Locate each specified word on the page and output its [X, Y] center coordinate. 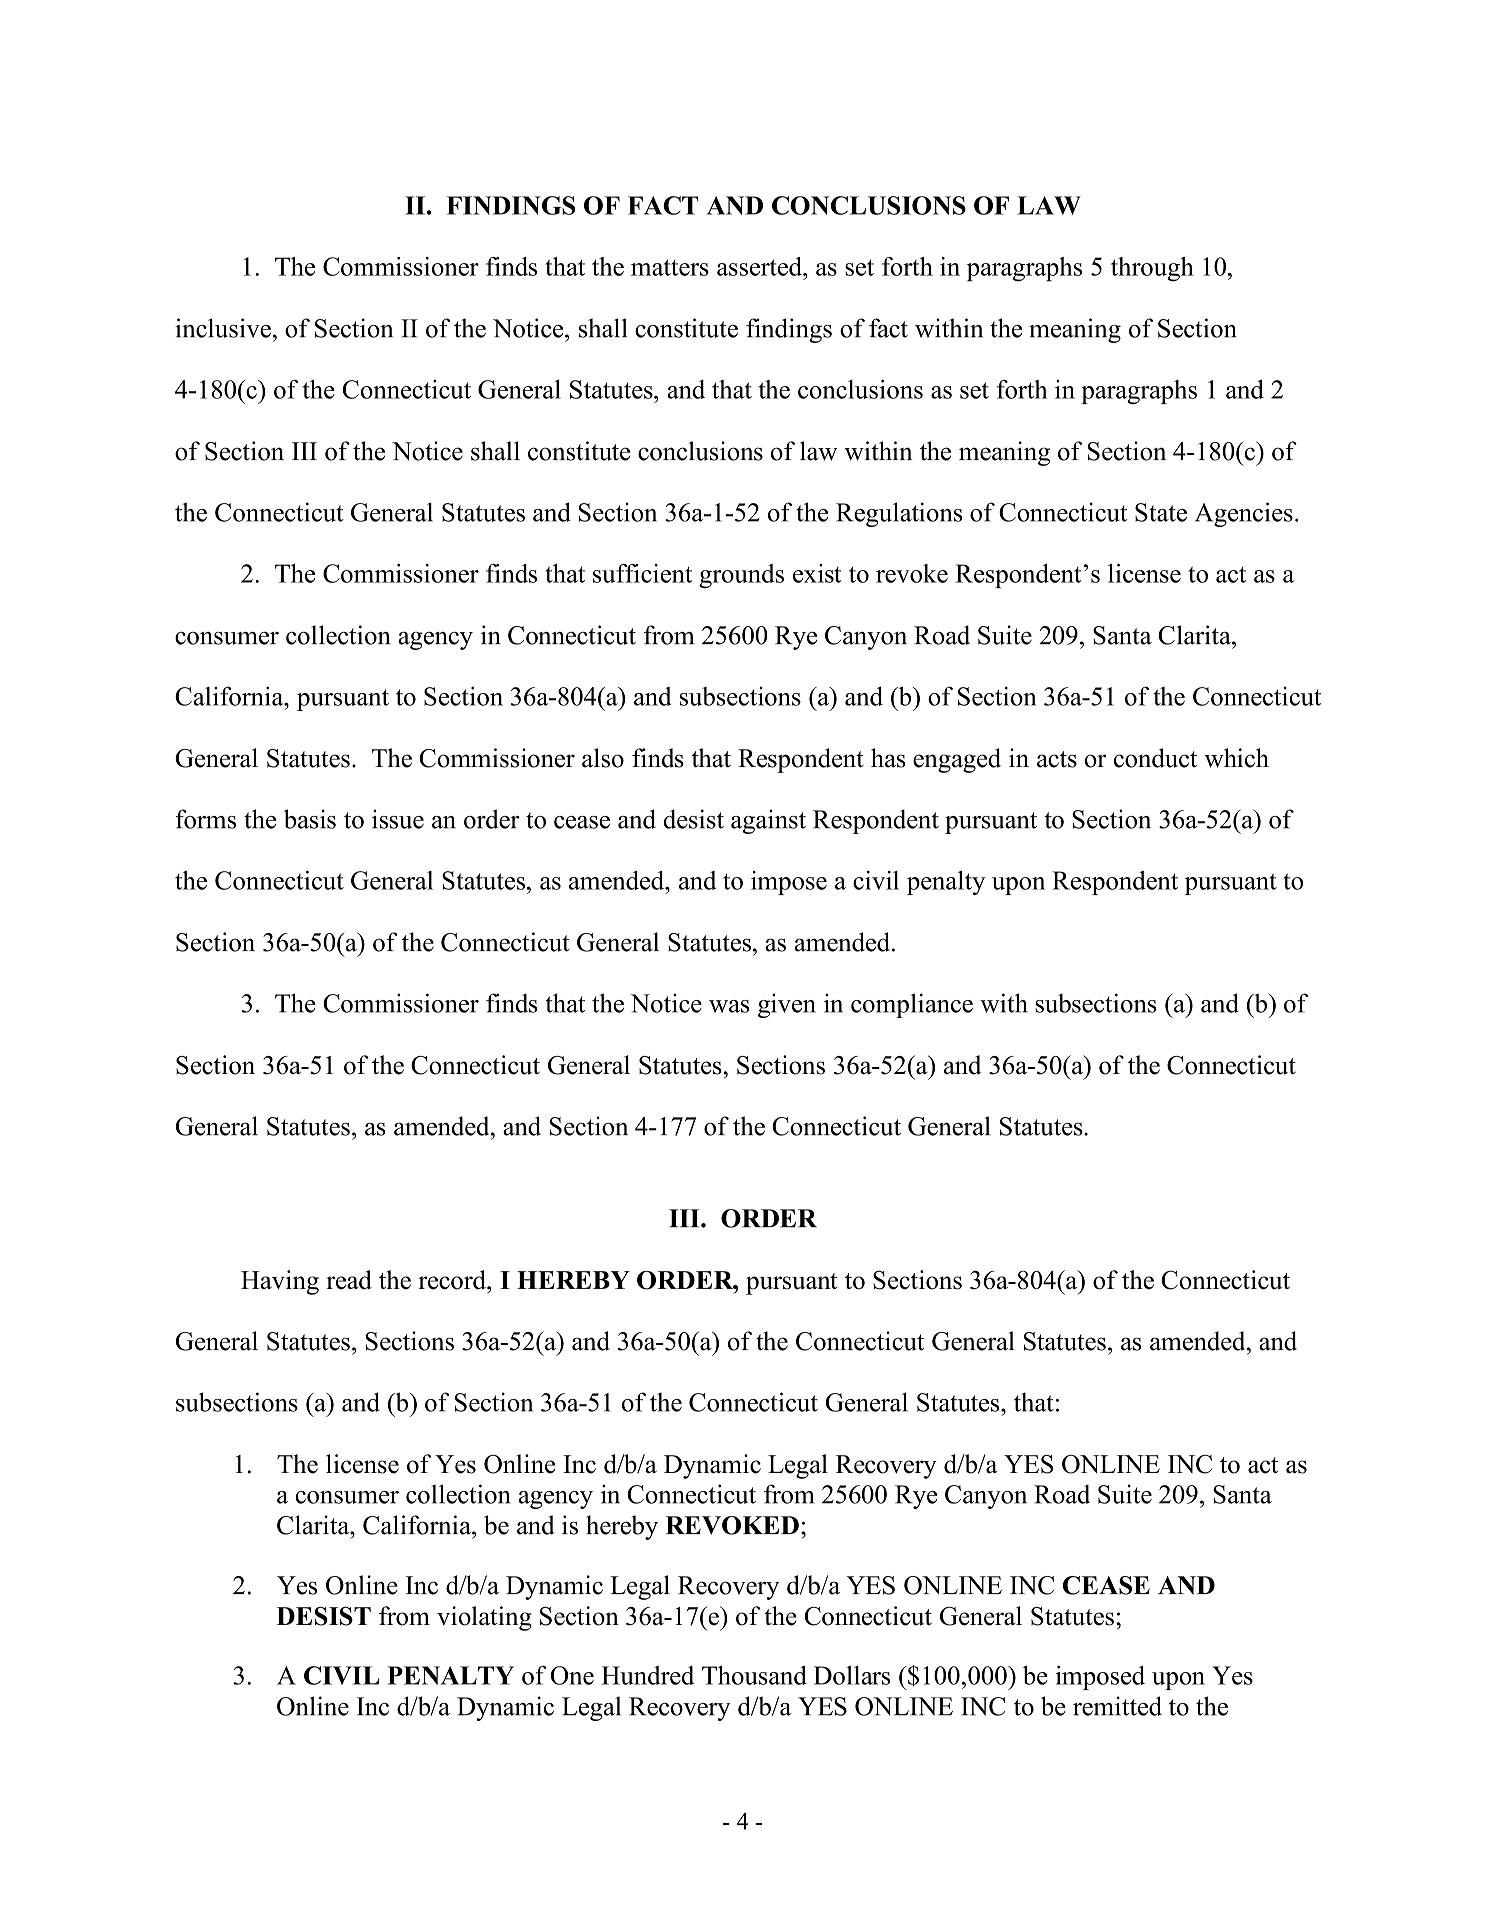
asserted [760, 266]
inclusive [223, 328]
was [729, 1006]
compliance [912, 1005]
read [349, 1280]
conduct [1155, 758]
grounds [741, 576]
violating [484, 1618]
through [1152, 269]
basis [310, 819]
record [453, 1280]
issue [398, 819]
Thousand [754, 1675]
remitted [1117, 1706]
